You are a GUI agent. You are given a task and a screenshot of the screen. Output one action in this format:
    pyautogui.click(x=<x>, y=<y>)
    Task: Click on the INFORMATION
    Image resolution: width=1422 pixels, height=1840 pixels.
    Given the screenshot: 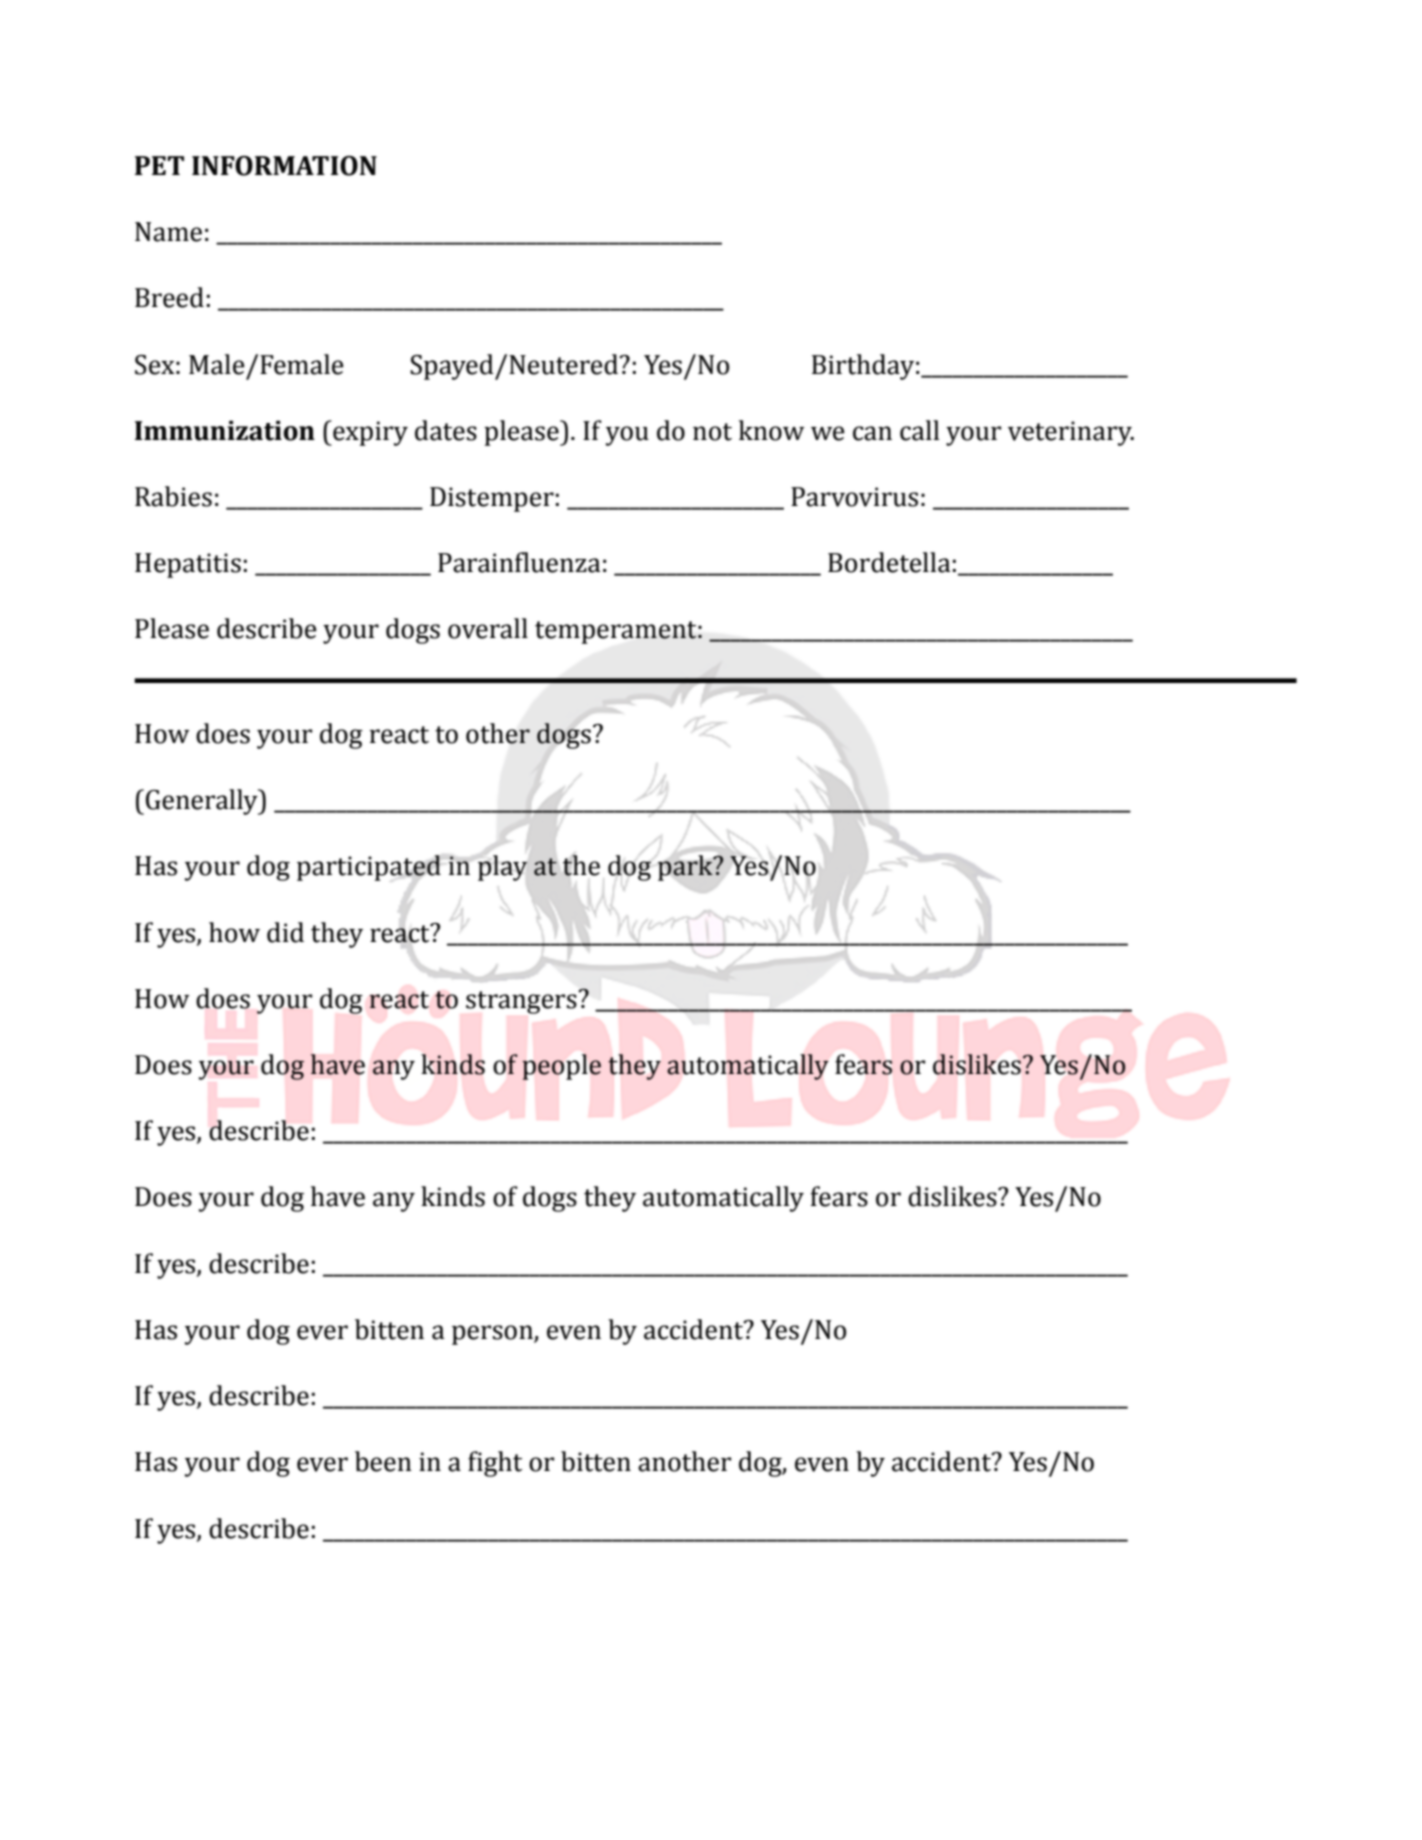 What is the action you would take?
    pyautogui.click(x=284, y=166)
